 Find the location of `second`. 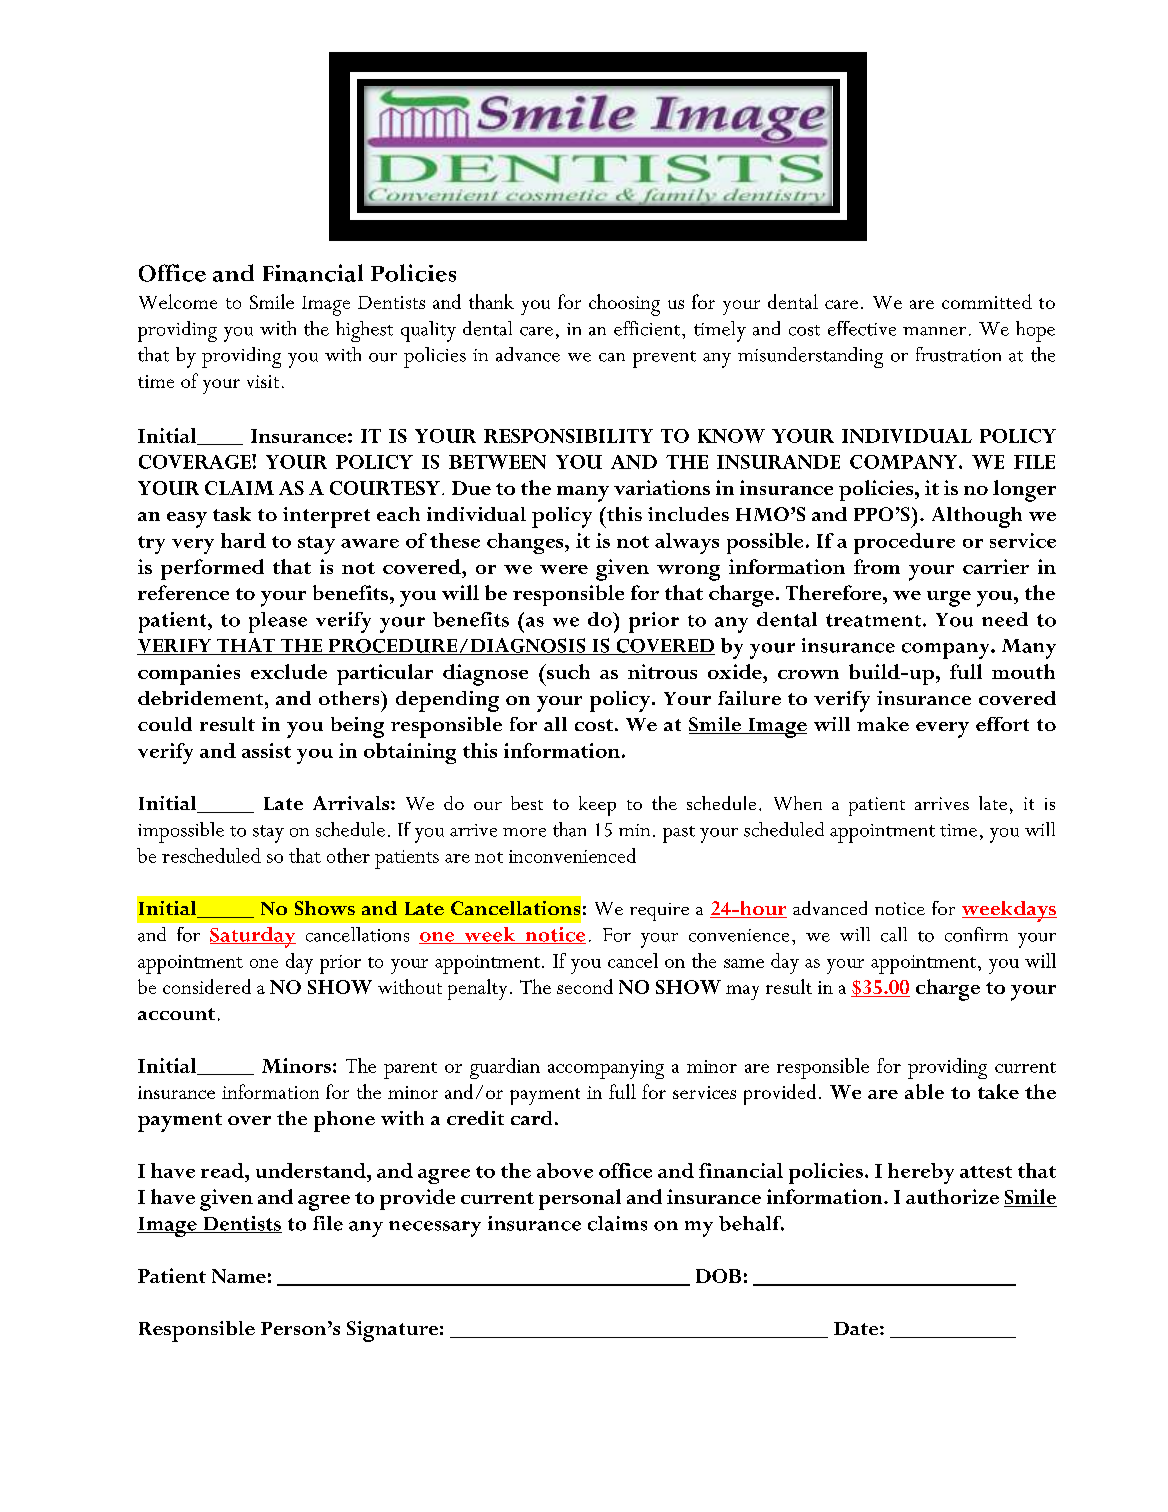

second is located at coordinates (585, 986).
